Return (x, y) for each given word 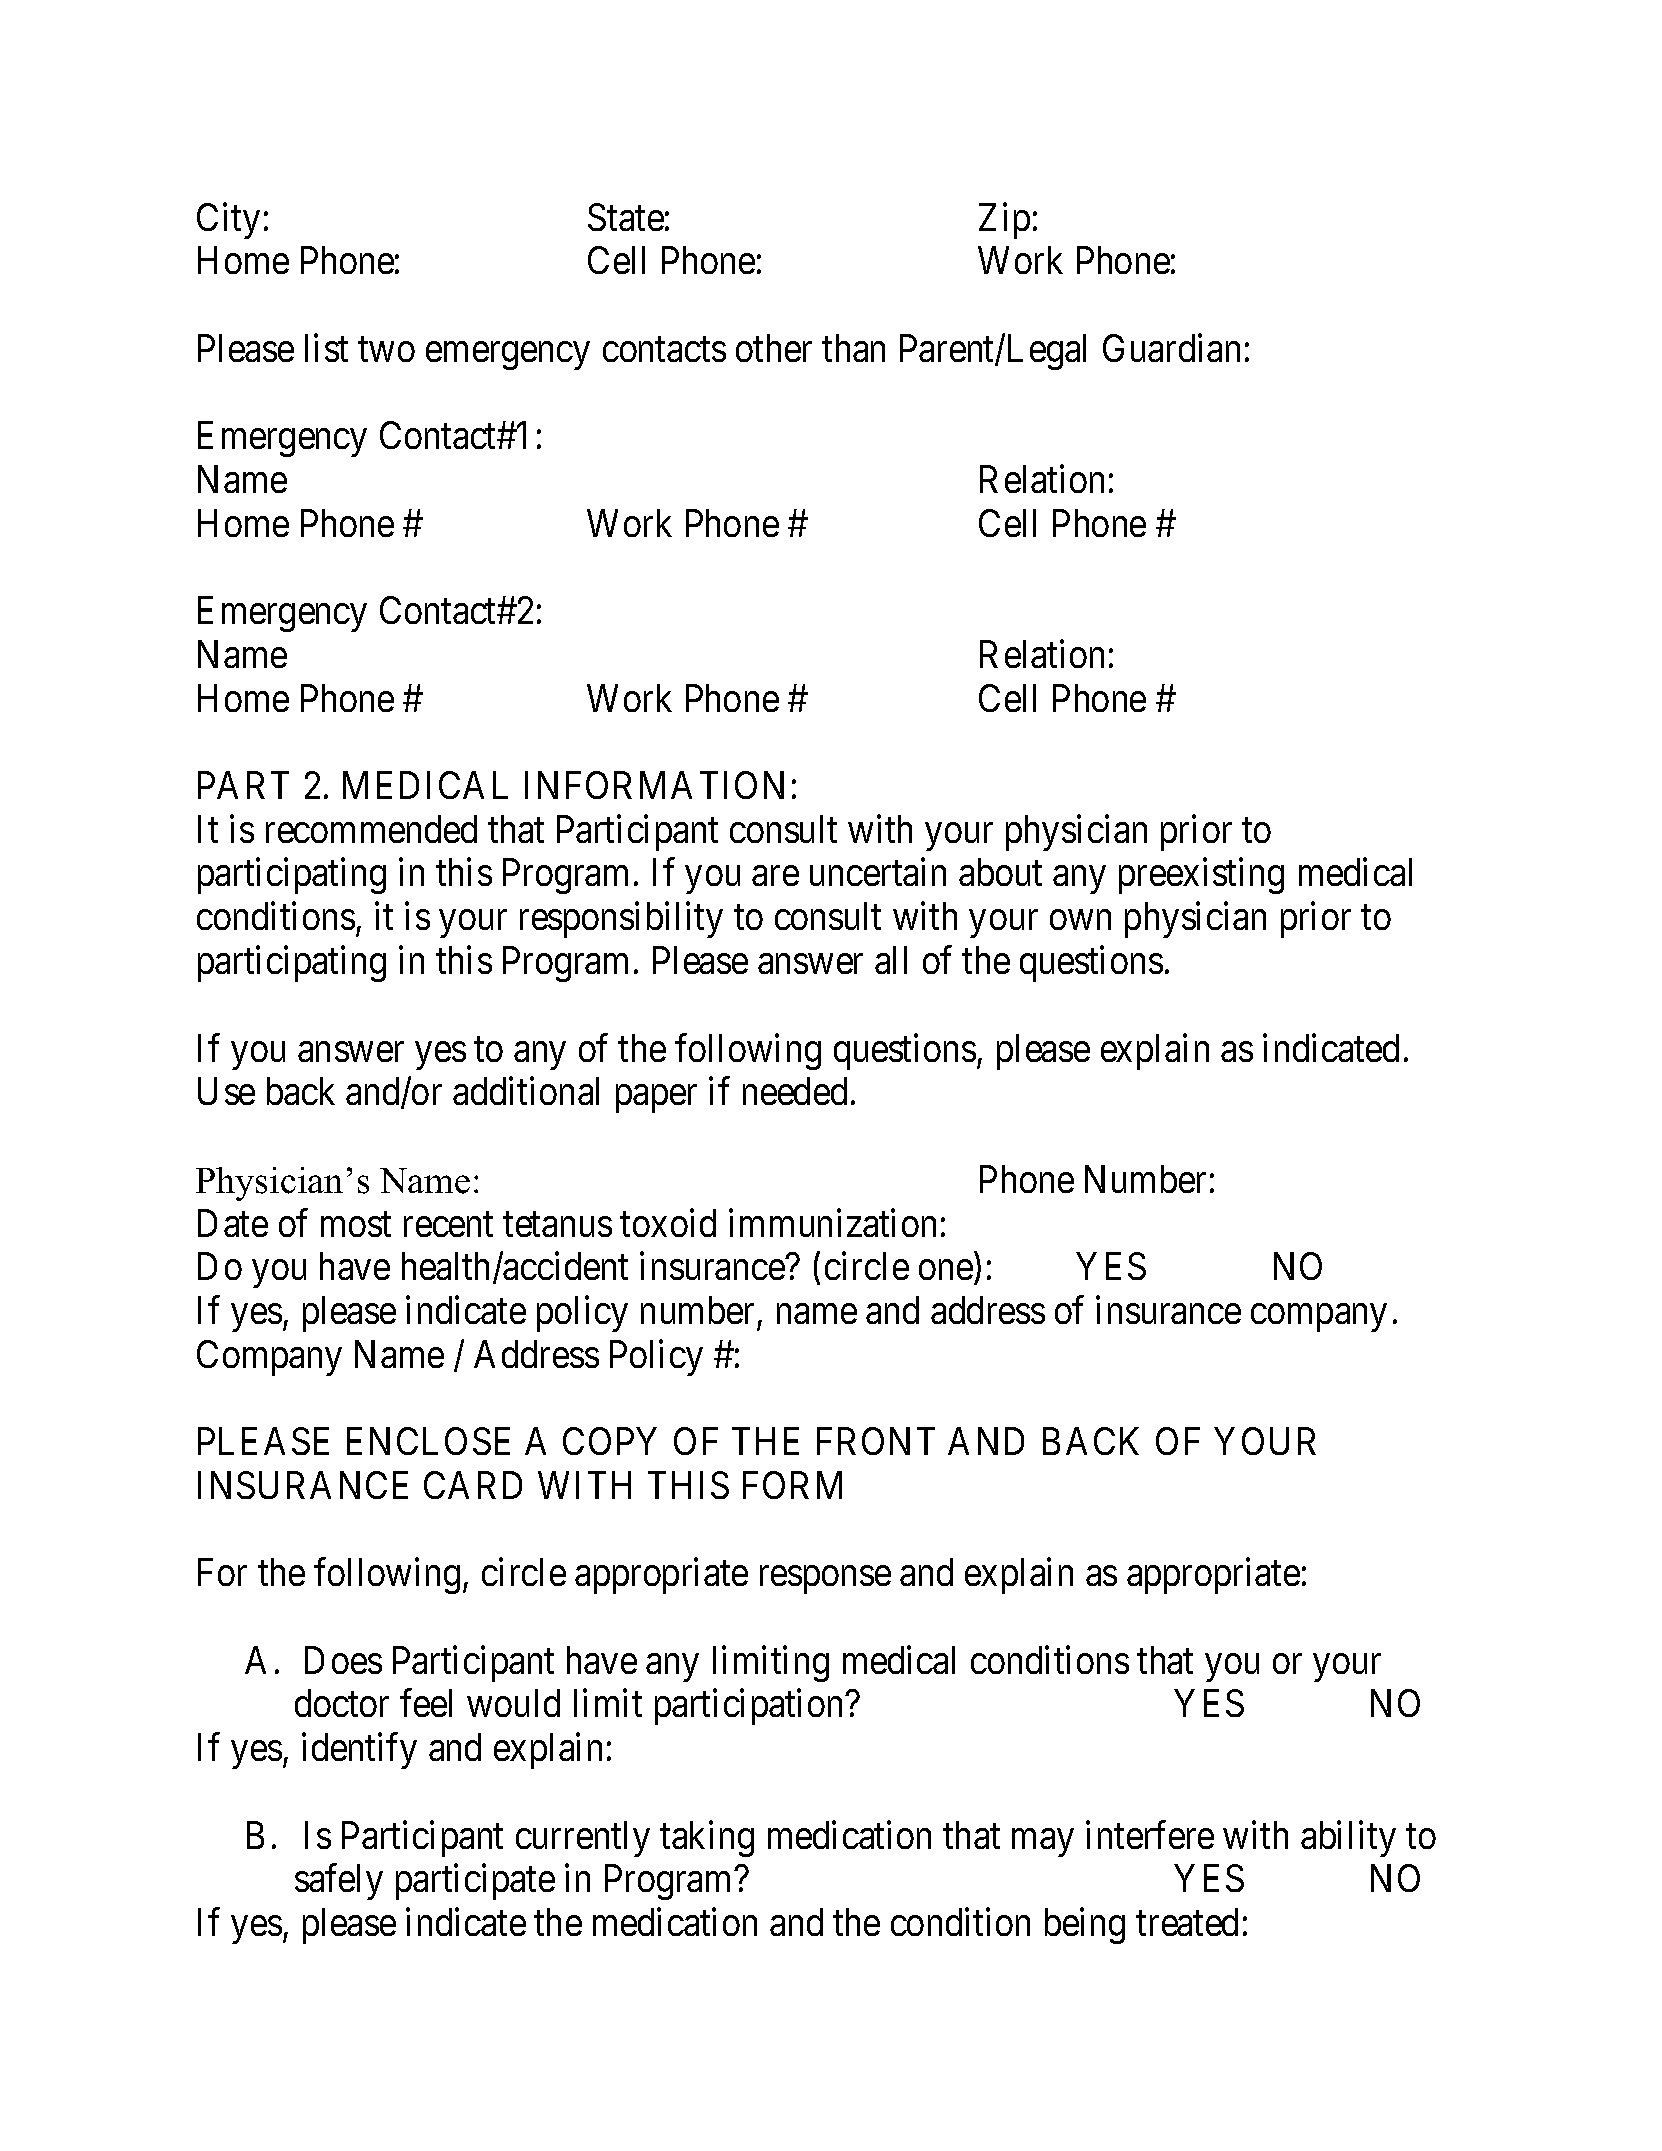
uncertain (878, 872)
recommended (371, 829)
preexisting (1201, 876)
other (774, 348)
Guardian (1171, 348)
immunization (832, 1223)
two (386, 350)
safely (339, 1882)
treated (1187, 1922)
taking (707, 1839)
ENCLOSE (428, 1441)
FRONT (876, 1441)
